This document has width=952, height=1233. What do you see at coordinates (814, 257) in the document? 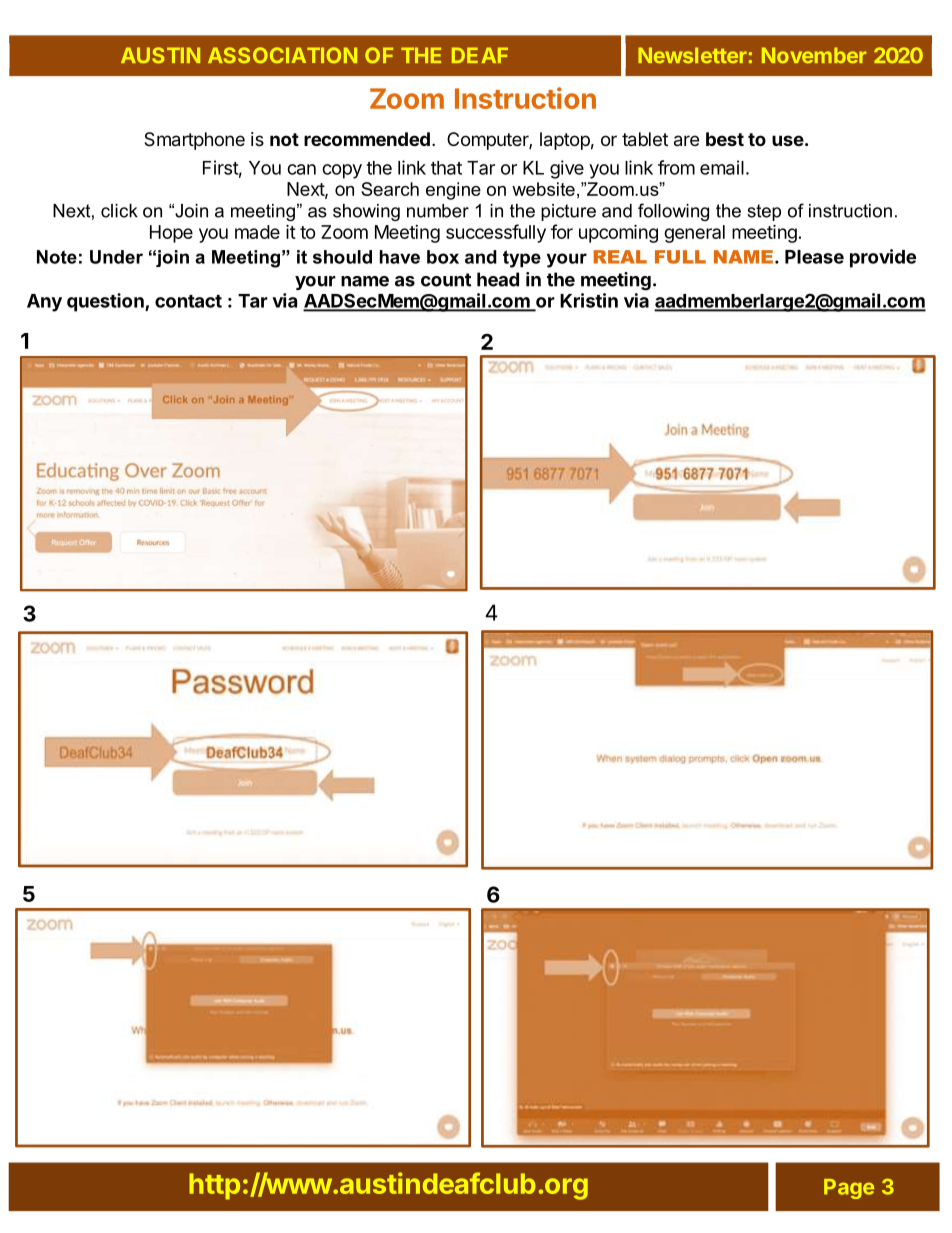
I see `Please` at bounding box center [814, 257].
